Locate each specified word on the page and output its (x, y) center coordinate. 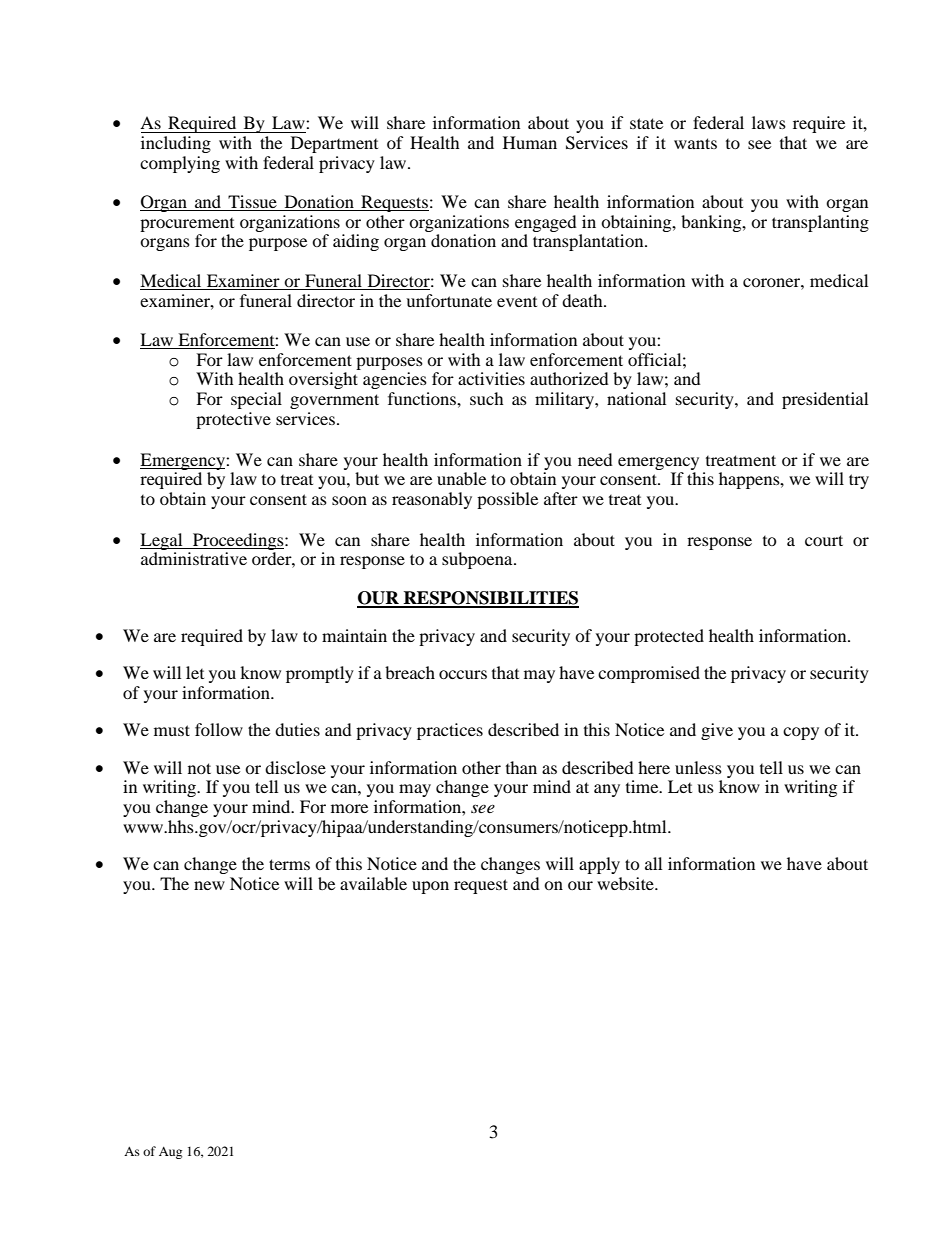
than (521, 767)
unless (698, 767)
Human (530, 142)
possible (507, 500)
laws (769, 122)
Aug (170, 1153)
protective (233, 420)
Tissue (252, 203)
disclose (295, 767)
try (859, 481)
